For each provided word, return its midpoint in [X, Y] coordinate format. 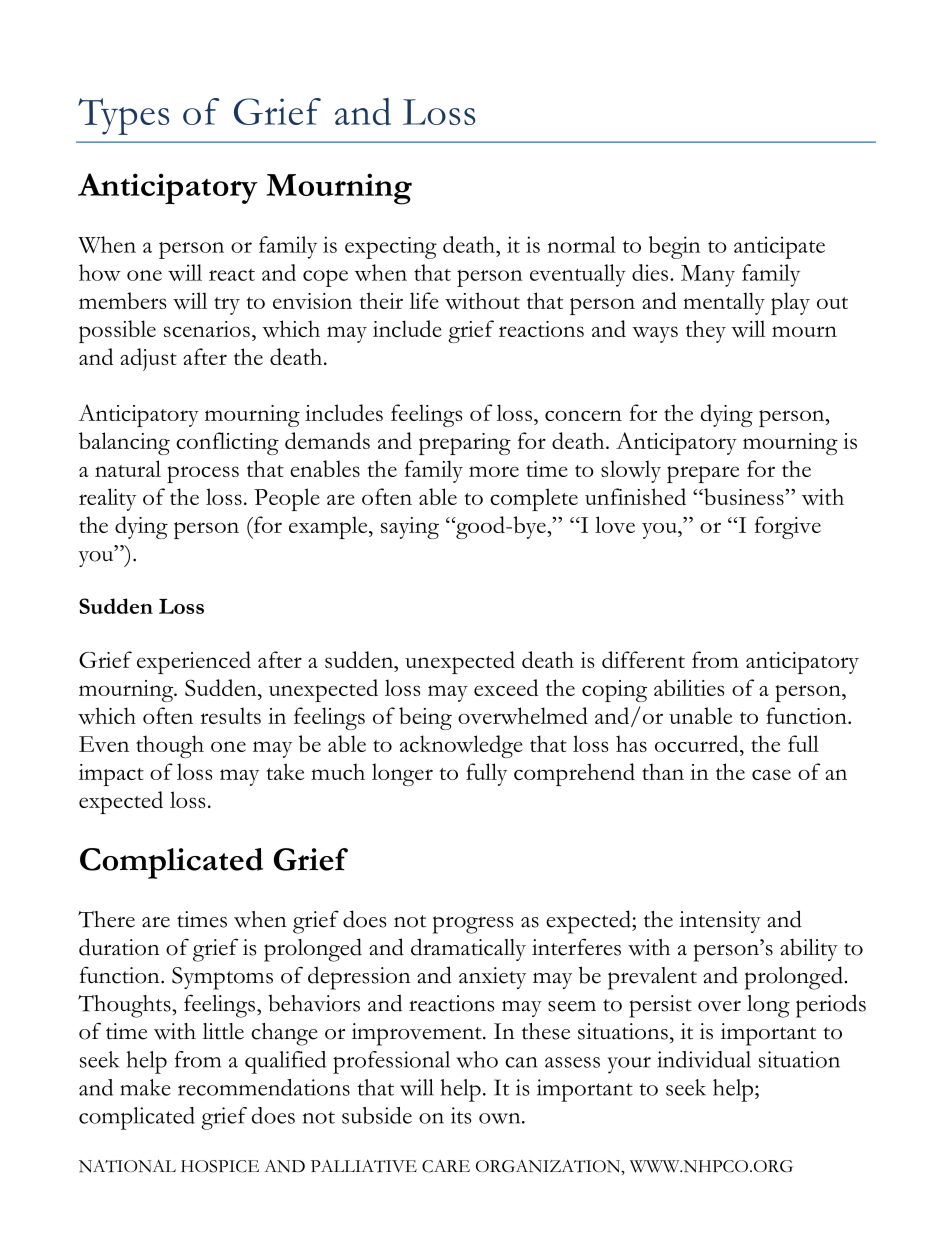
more [494, 471]
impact [111, 775]
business [744, 496]
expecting [391, 248]
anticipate [779, 247]
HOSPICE [220, 1166]
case [771, 774]
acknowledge [461, 746]
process [203, 474]
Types [123, 116]
